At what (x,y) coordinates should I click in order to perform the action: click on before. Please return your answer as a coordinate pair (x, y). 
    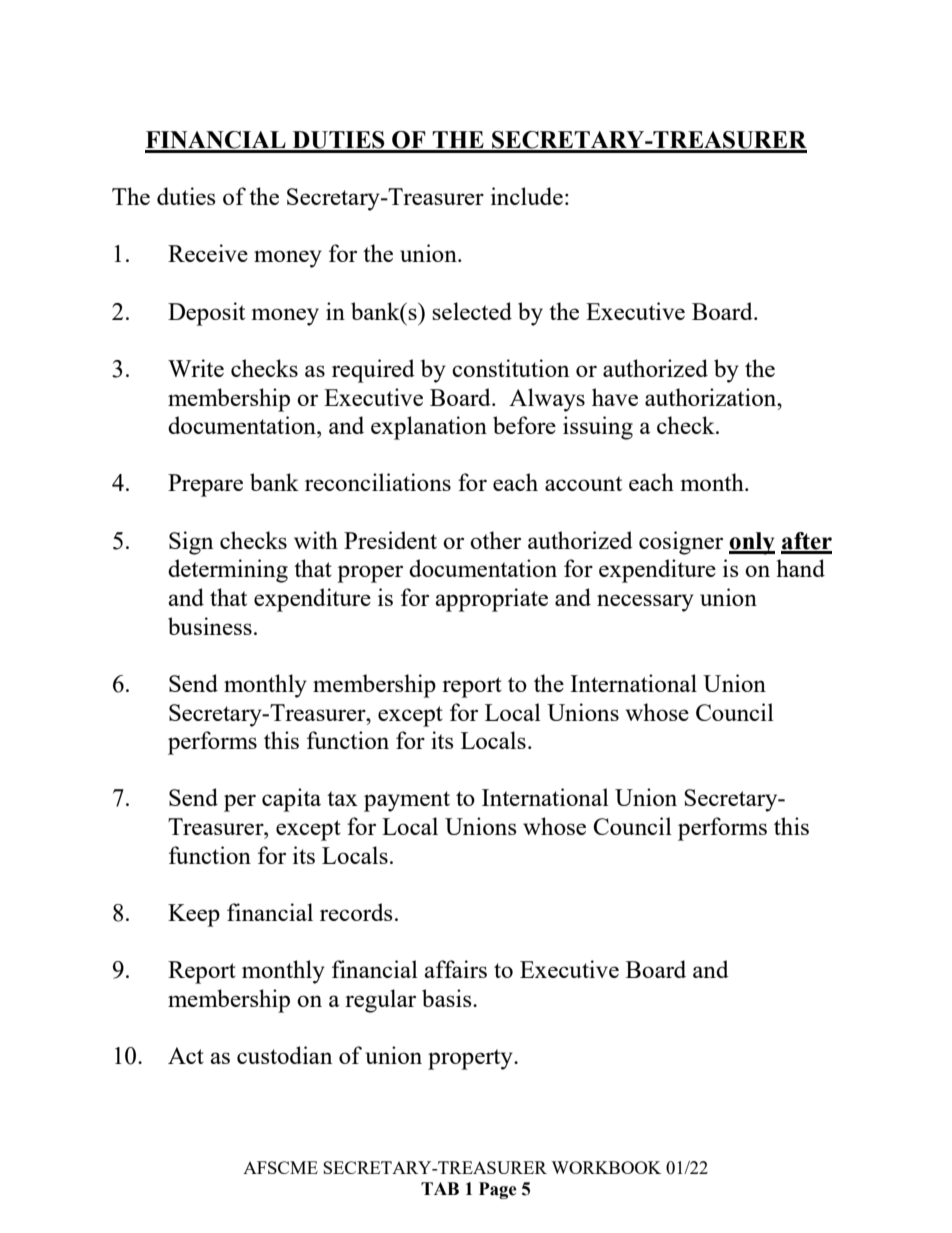
    Looking at the image, I should click on (524, 425).
